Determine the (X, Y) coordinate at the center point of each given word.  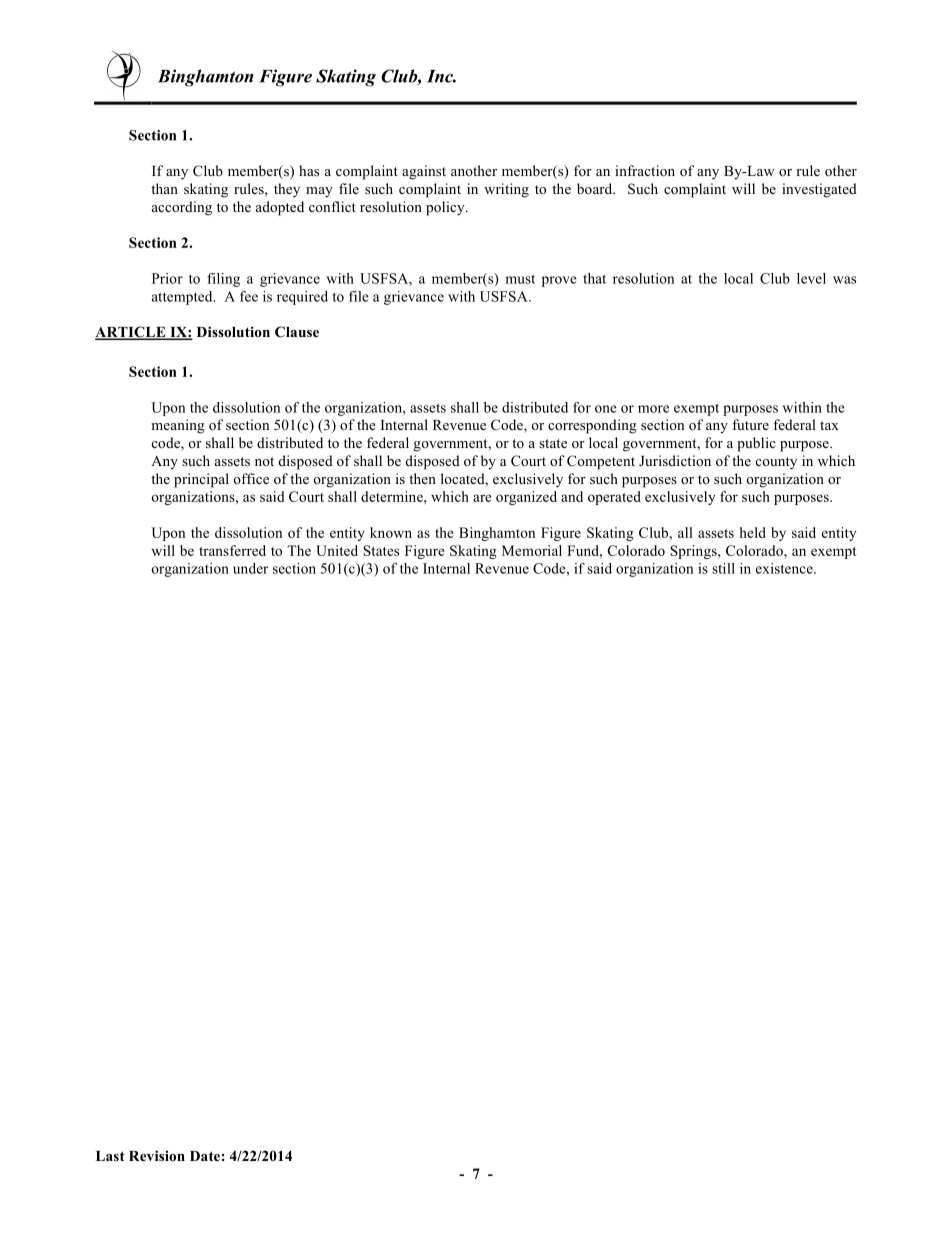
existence (785, 568)
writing (506, 190)
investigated (819, 190)
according (182, 208)
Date (205, 1156)
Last (110, 1156)
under (250, 568)
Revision (157, 1155)
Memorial (532, 550)
